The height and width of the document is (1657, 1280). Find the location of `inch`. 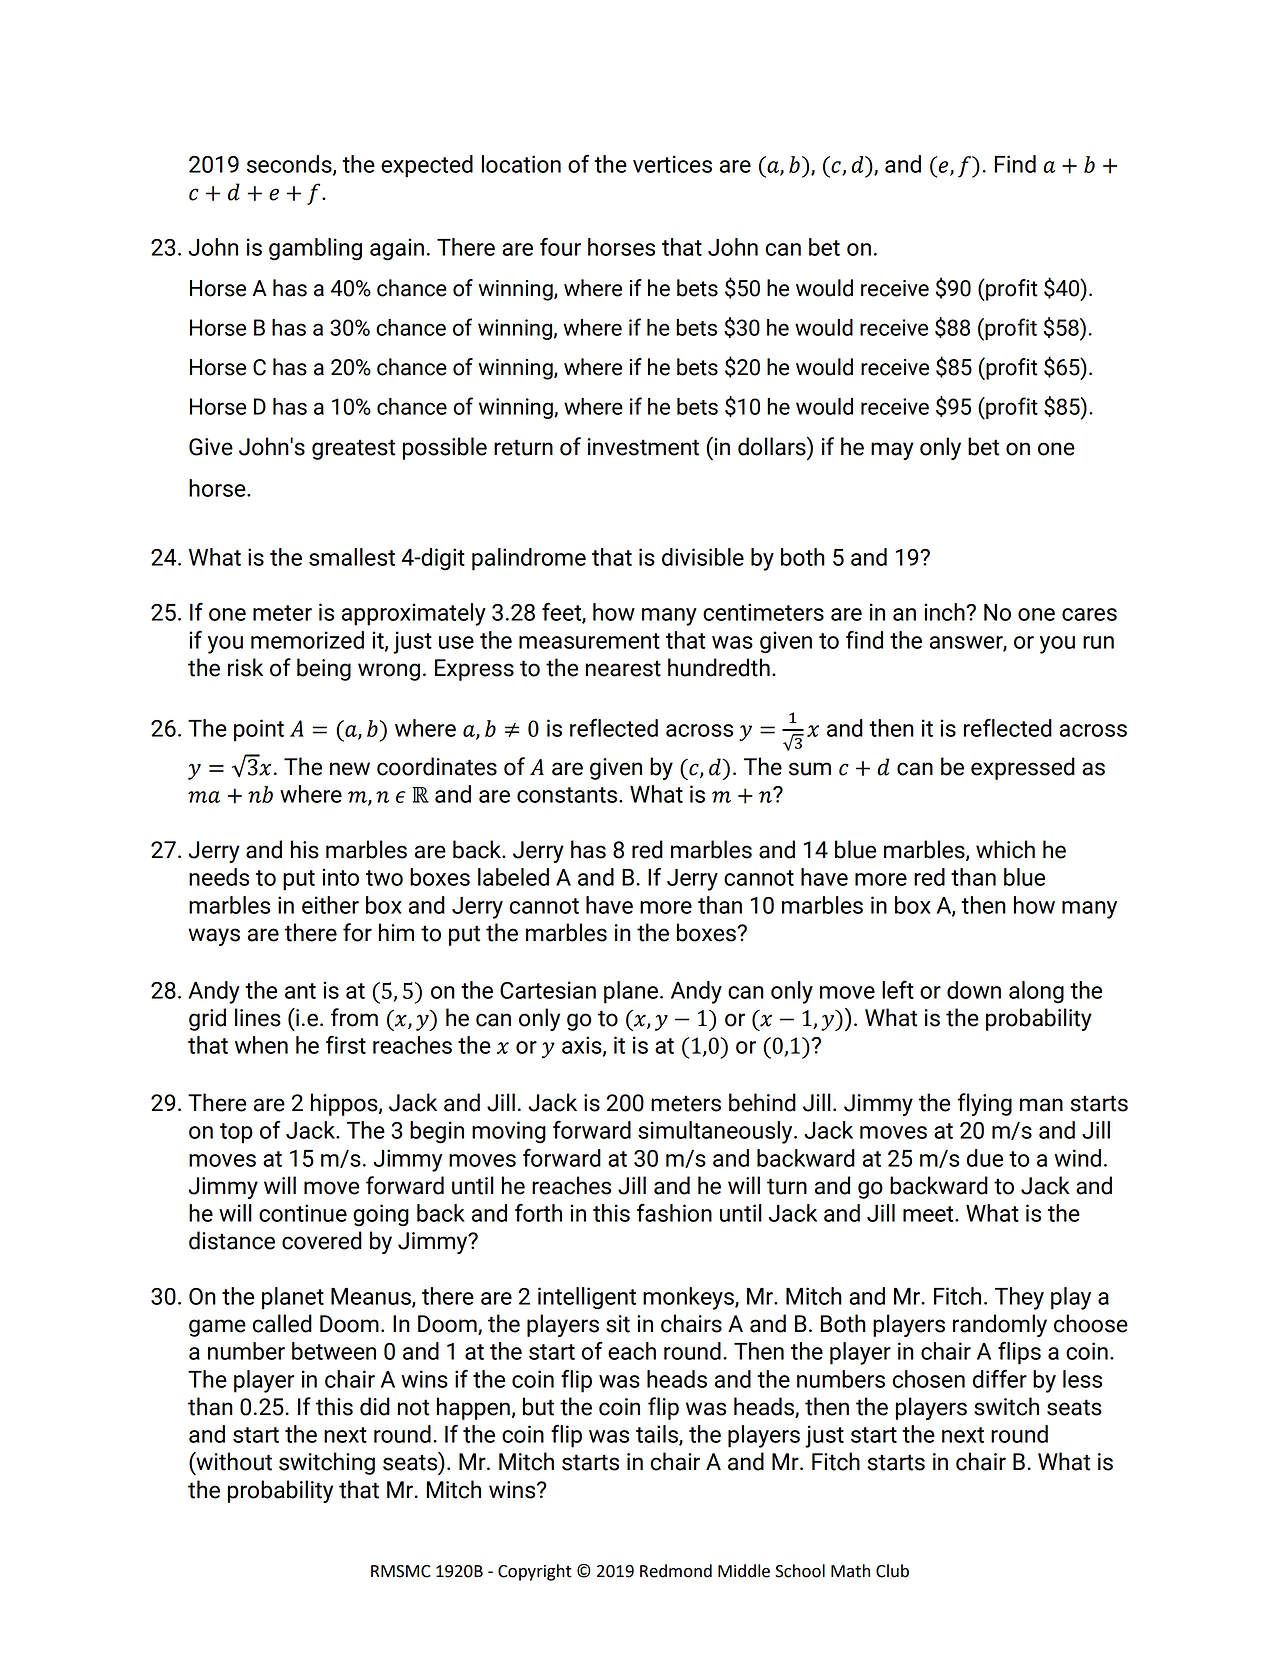

inch is located at coordinates (945, 612).
